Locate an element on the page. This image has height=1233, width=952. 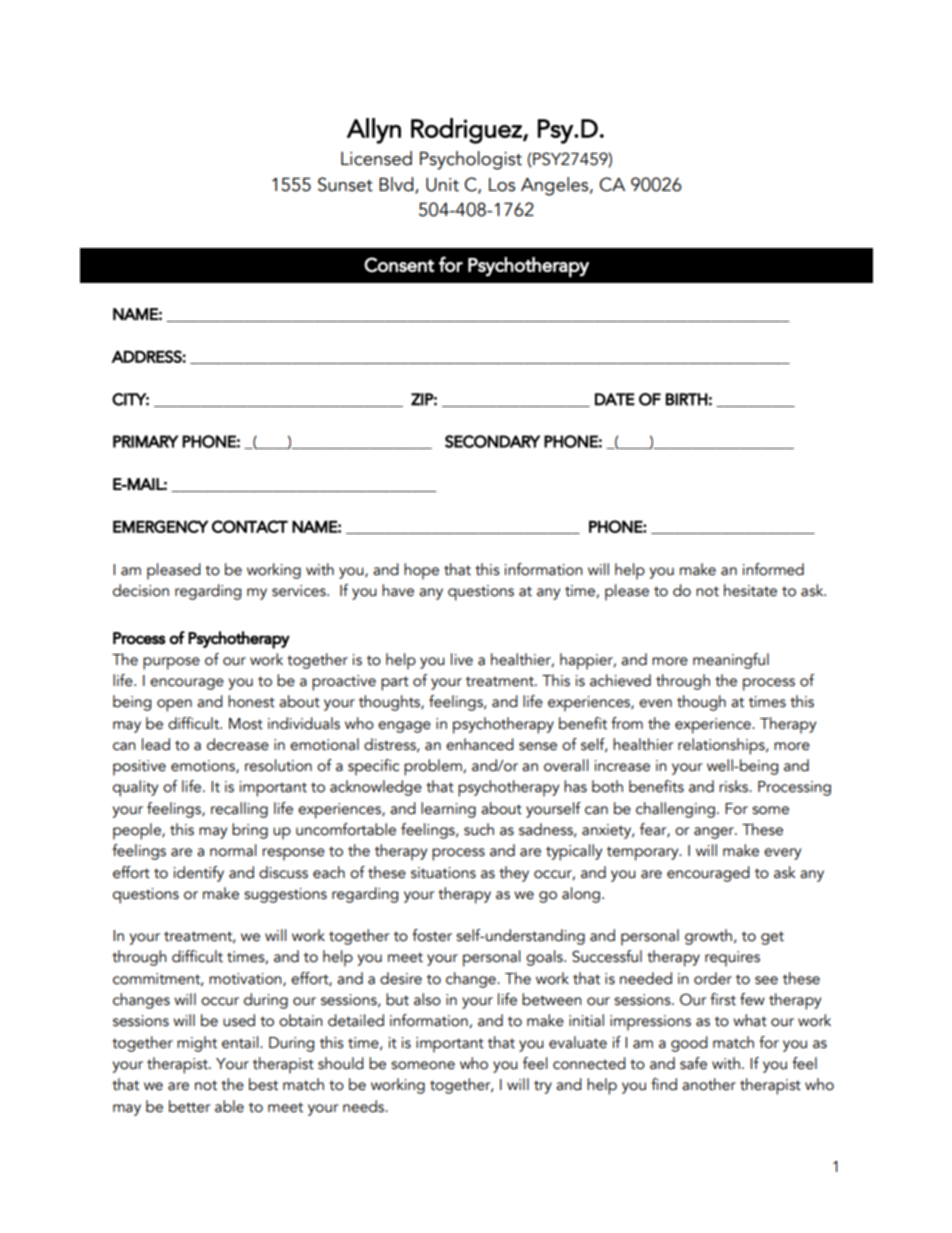
try is located at coordinates (543, 1087).
